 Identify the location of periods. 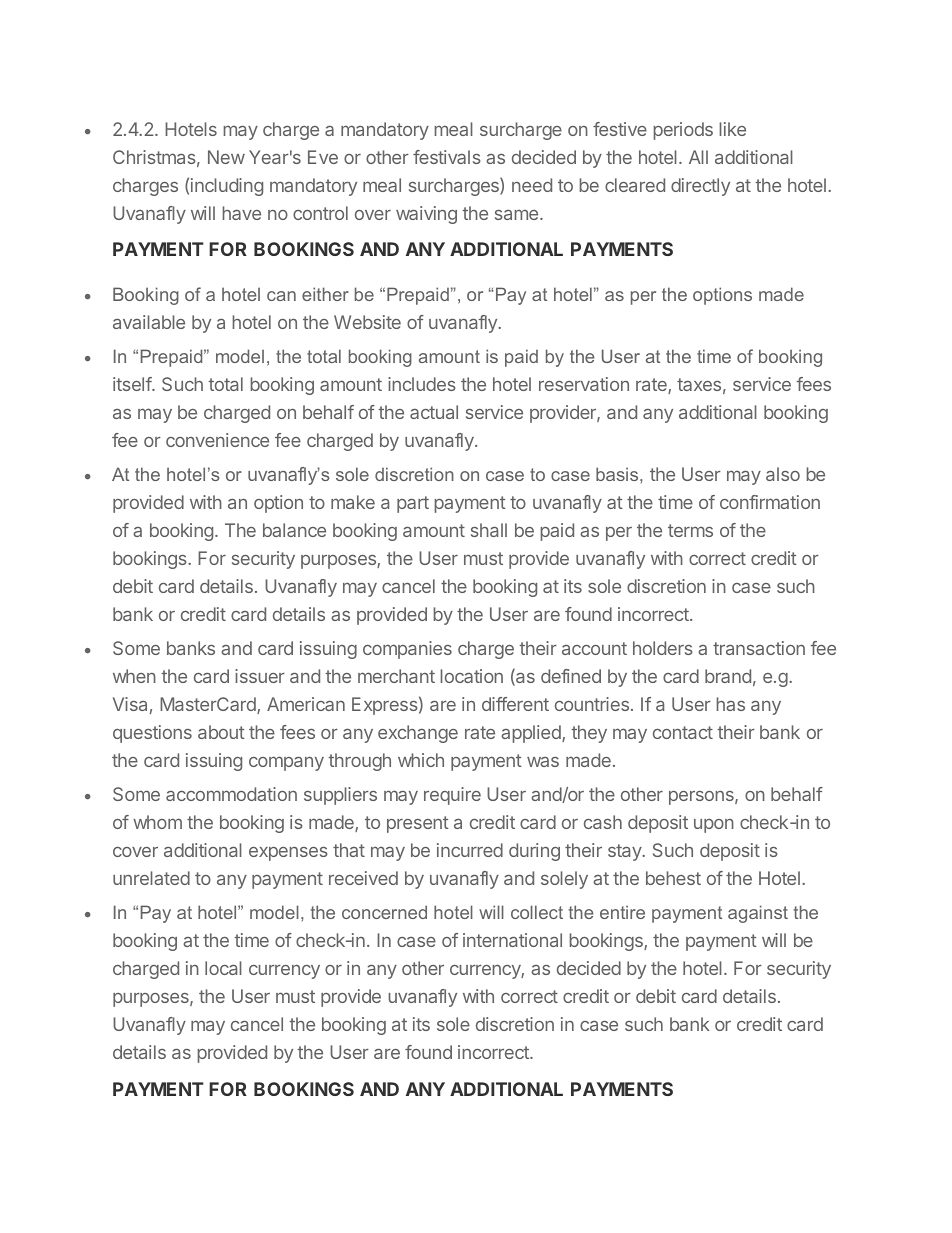
(683, 131).
